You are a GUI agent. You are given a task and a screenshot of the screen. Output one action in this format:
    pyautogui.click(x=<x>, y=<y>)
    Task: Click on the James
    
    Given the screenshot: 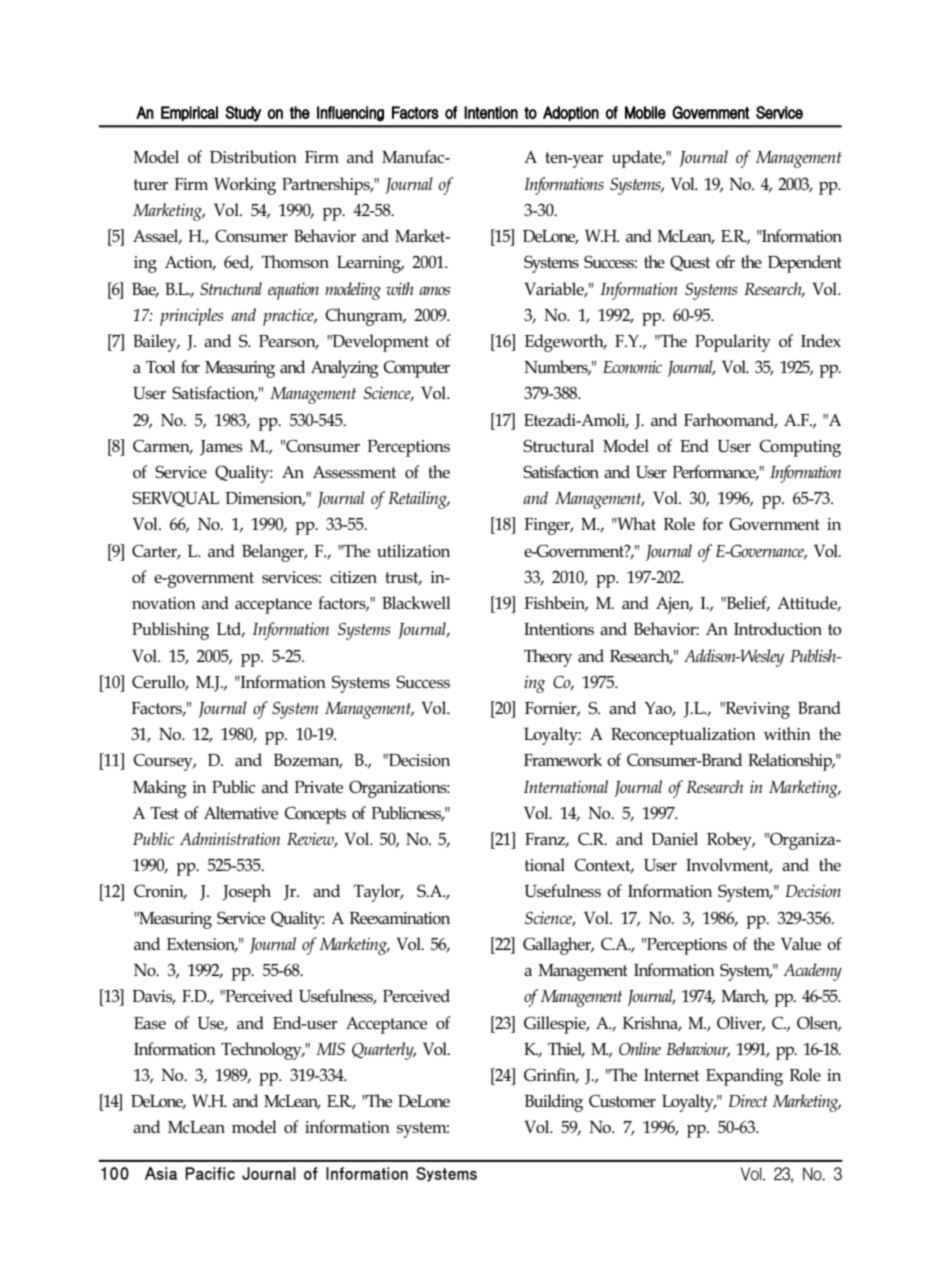 What is the action you would take?
    pyautogui.click(x=221, y=448)
